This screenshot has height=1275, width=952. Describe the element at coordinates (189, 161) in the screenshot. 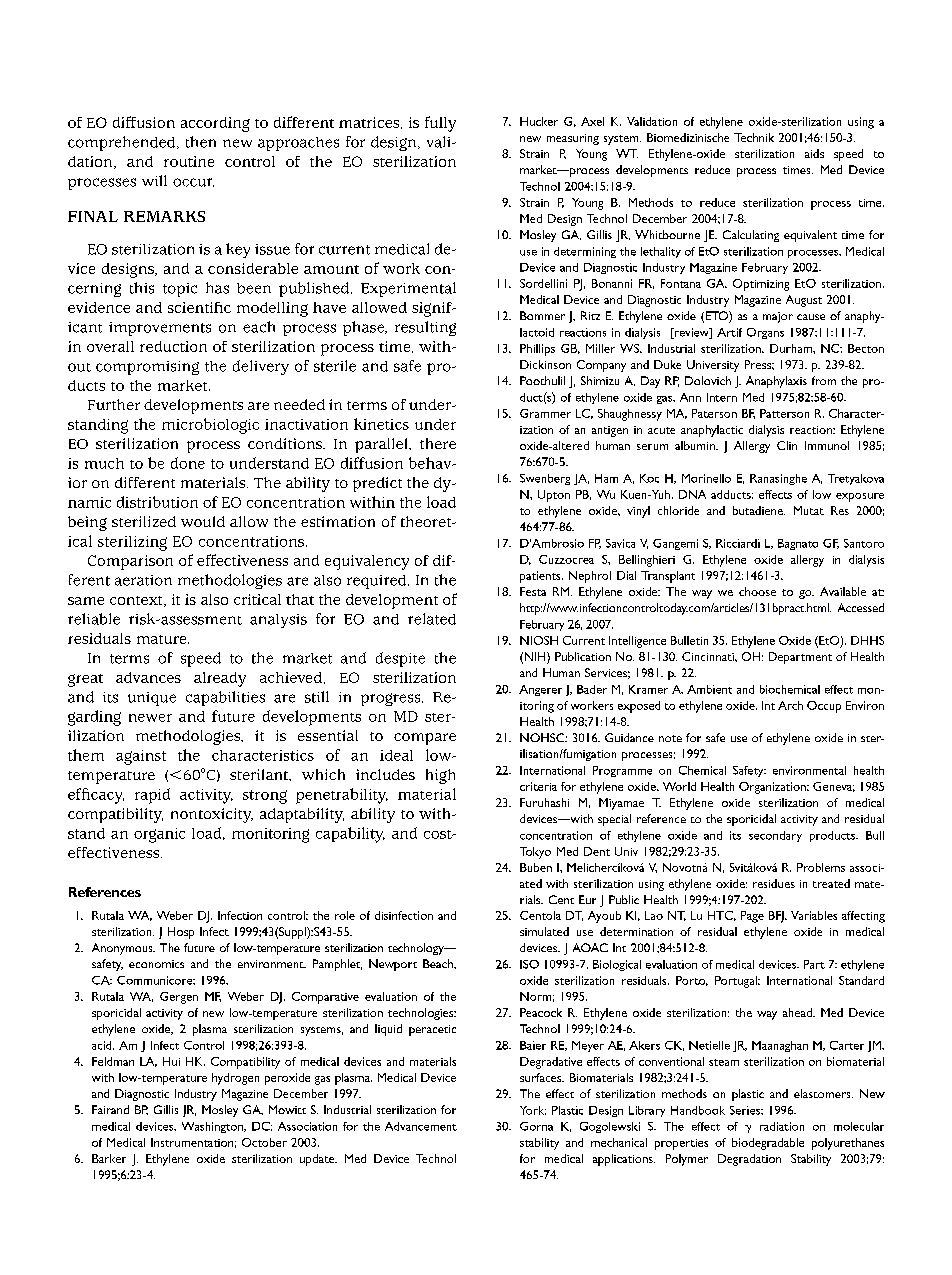

I see `routine` at that location.
